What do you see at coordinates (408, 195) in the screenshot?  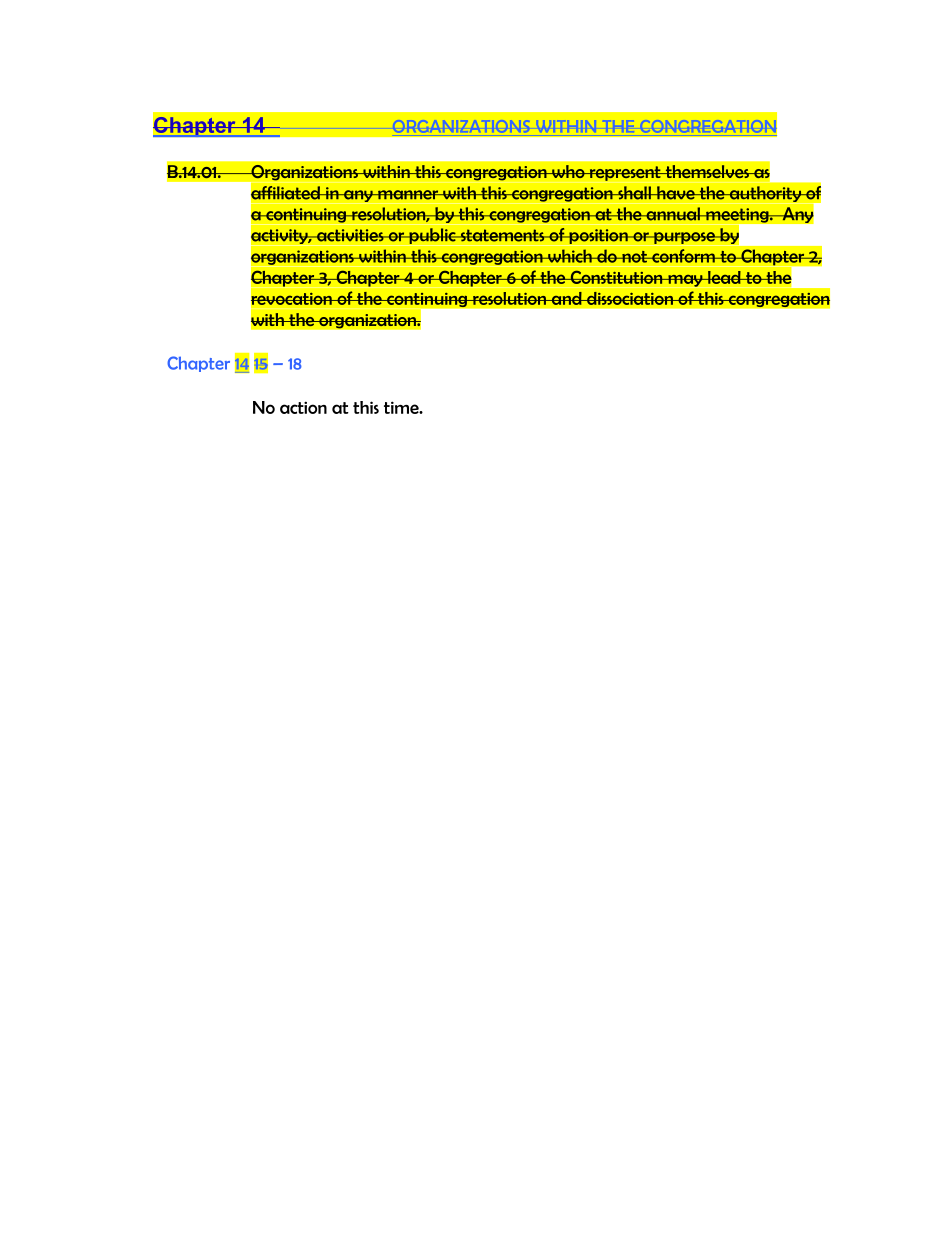 I see `manner` at bounding box center [408, 195].
